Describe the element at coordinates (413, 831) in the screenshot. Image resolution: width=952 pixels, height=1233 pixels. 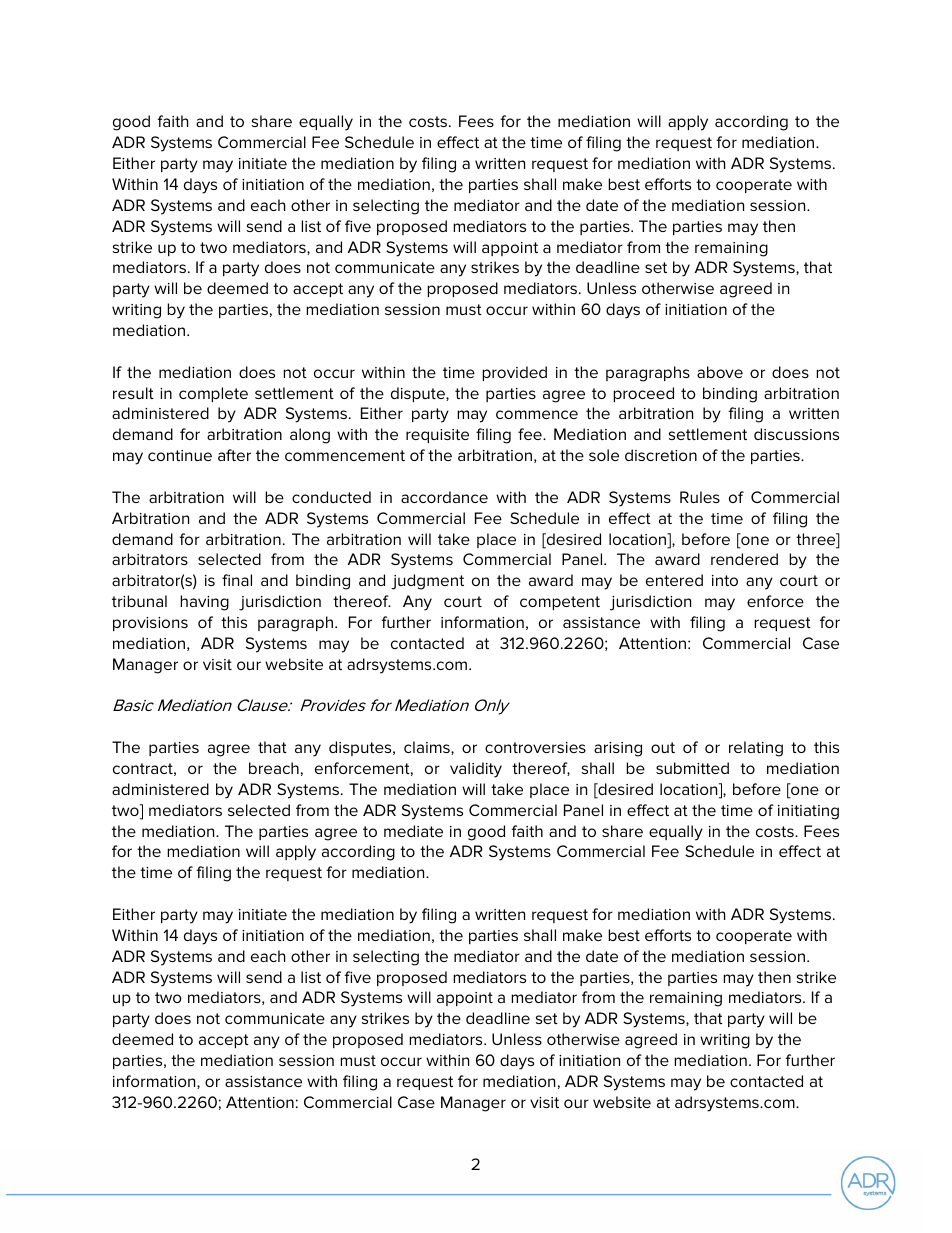
I see `mediate` at that location.
